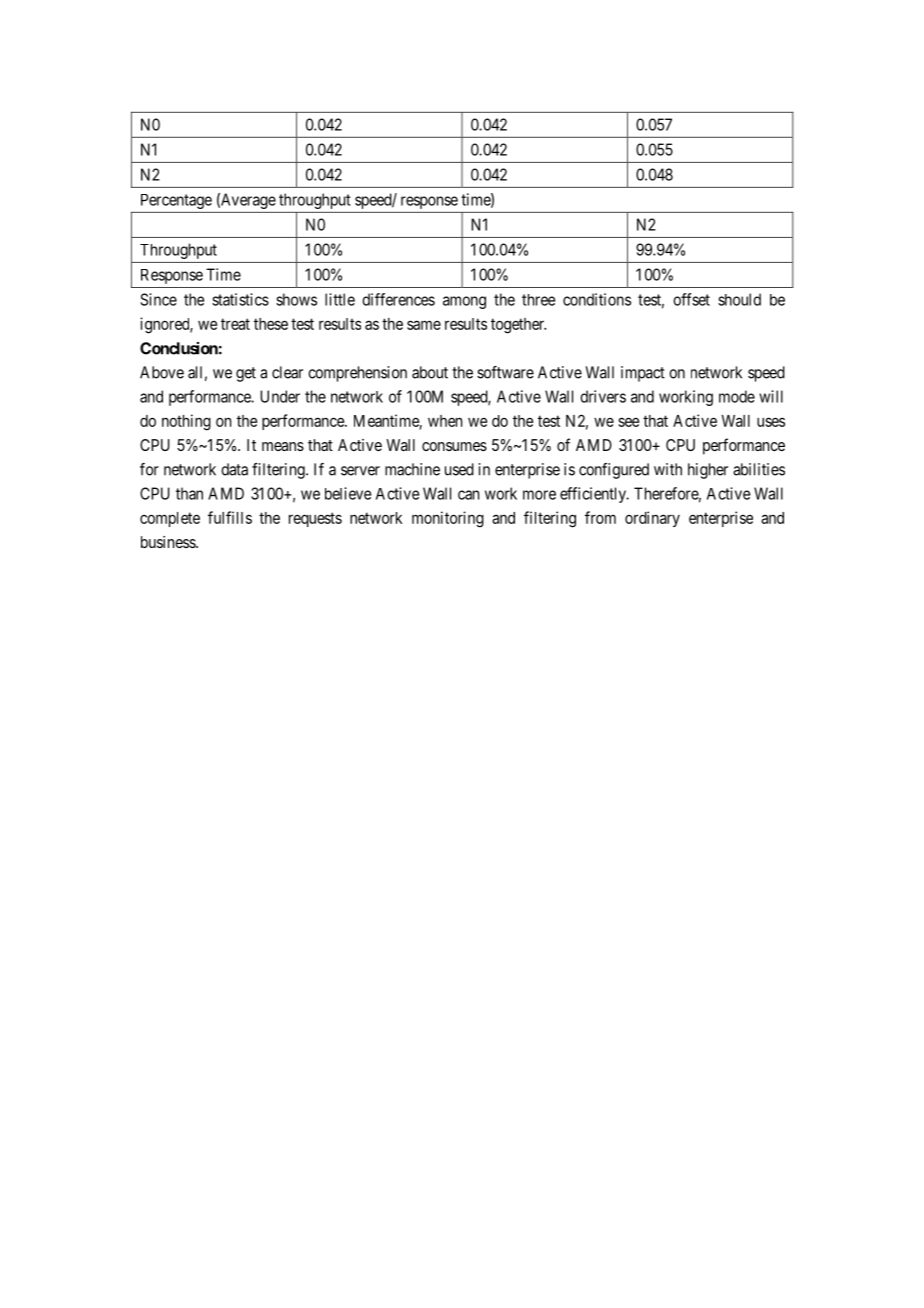  What do you see at coordinates (464, 302) in the screenshot?
I see `among` at bounding box center [464, 302].
